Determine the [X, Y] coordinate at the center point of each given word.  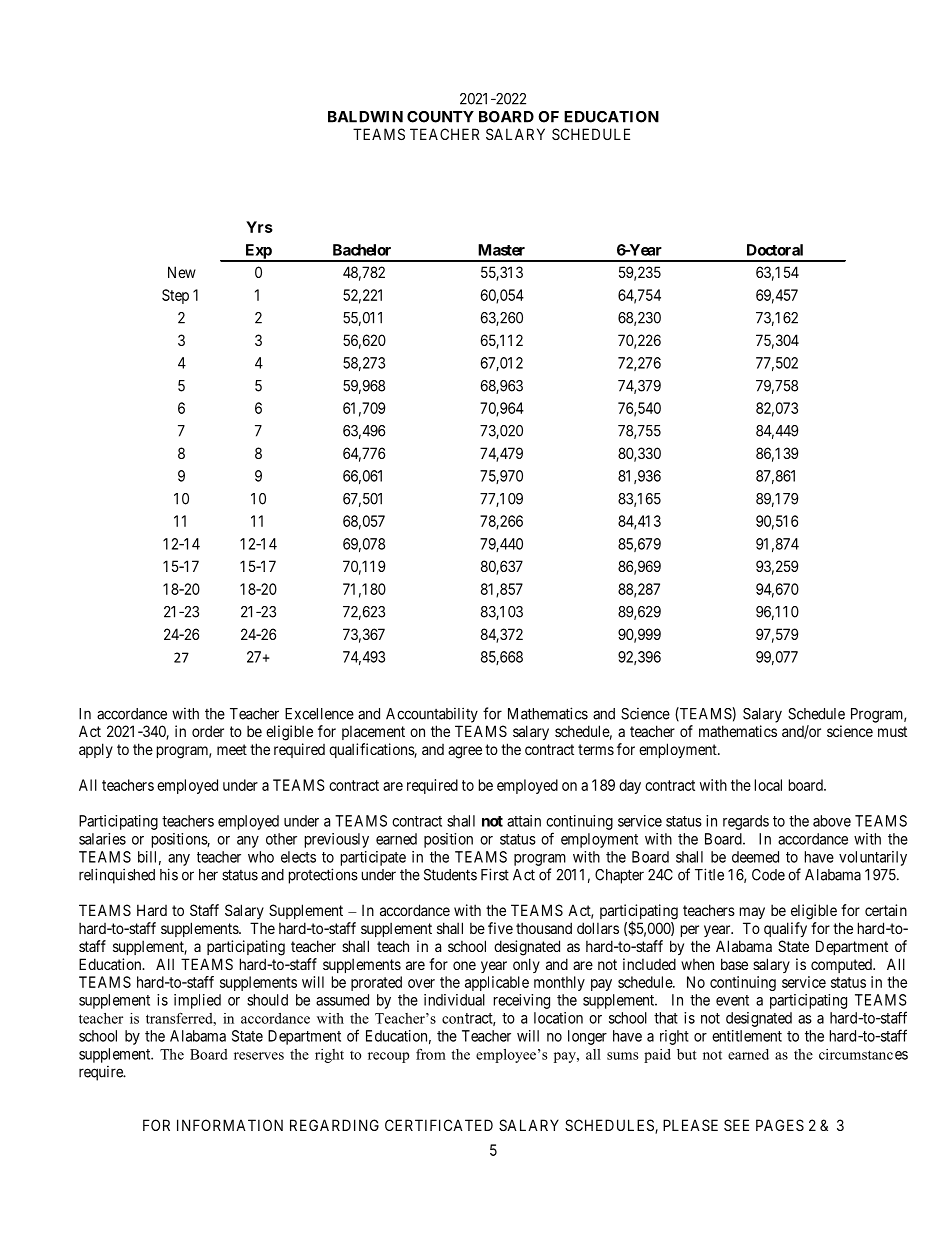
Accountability [432, 715]
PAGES [780, 1125]
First [495, 874]
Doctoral [775, 250]
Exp [258, 252]
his [169, 874]
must [892, 731]
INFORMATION [230, 1125]
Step [175, 296]
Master [501, 250]
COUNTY [440, 117]
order [208, 731]
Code [768, 875]
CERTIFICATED [439, 1125]
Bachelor [362, 250]
